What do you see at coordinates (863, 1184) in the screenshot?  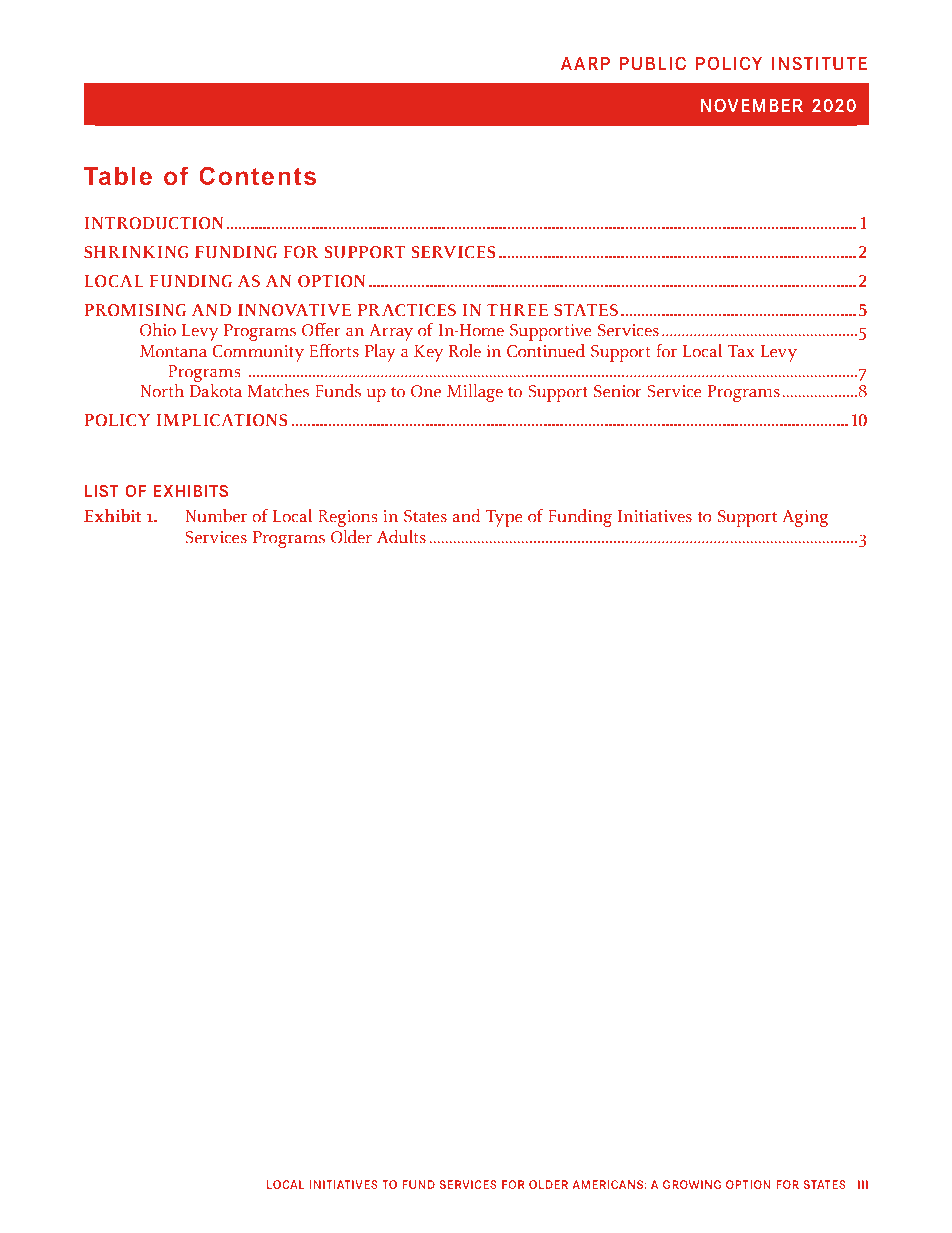 I see `iii` at bounding box center [863, 1184].
